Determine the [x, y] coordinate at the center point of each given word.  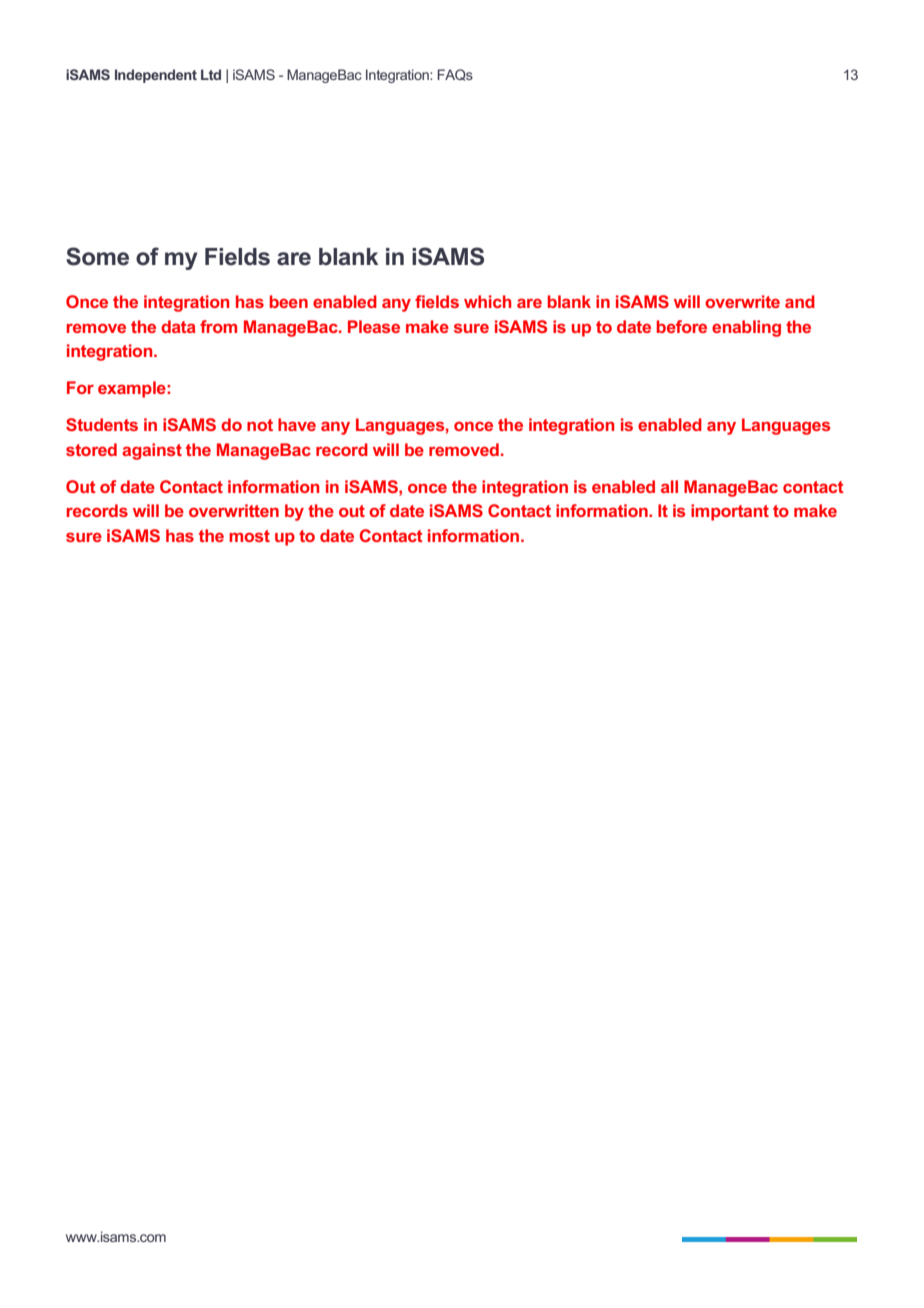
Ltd [211, 74]
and [800, 301]
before [682, 326]
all [669, 486]
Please [374, 326]
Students [102, 424]
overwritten [234, 510]
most [249, 536]
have [297, 424]
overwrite [742, 301]
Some [97, 256]
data [178, 326]
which [487, 301]
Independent [156, 76]
